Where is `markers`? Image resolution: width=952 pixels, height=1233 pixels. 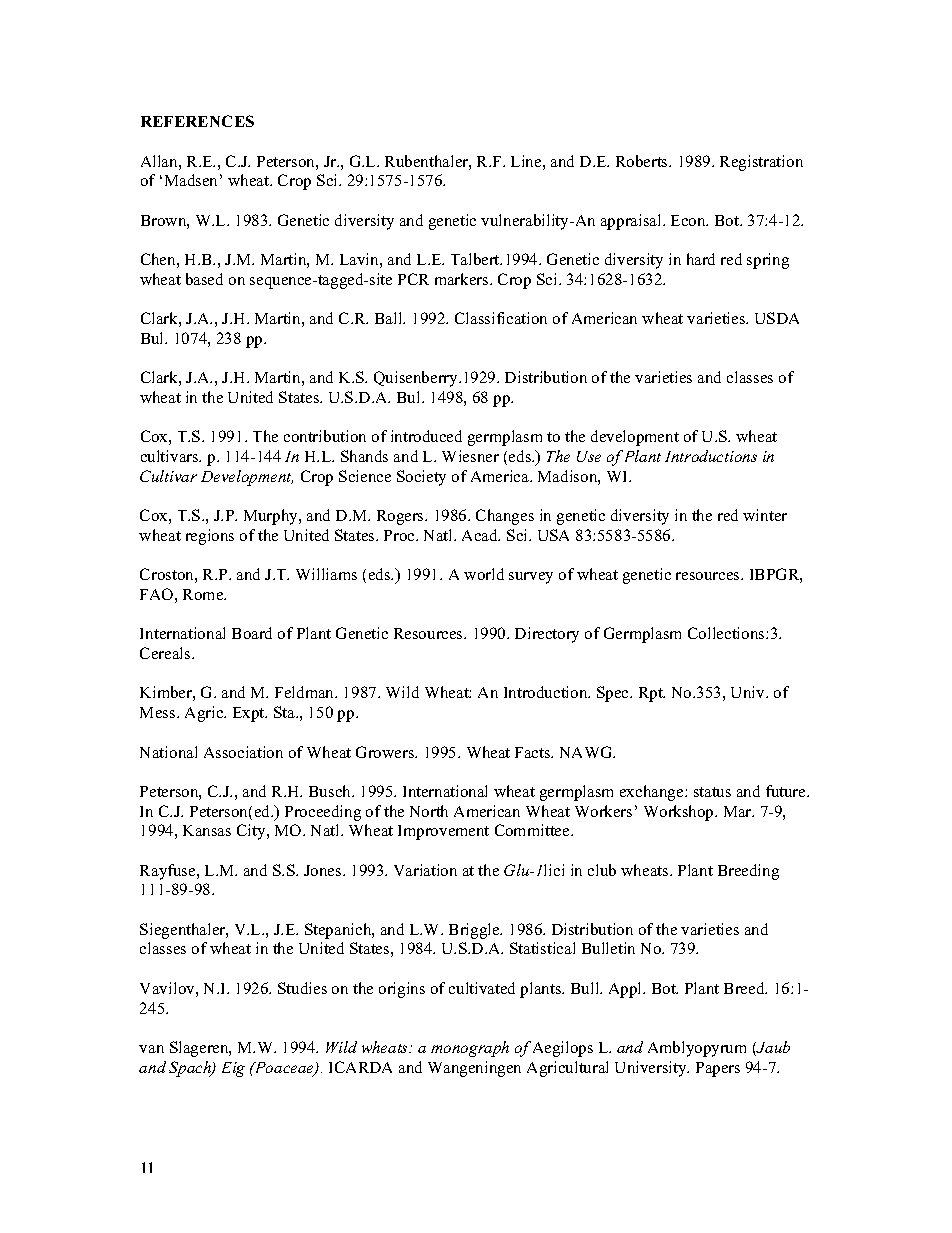
markers is located at coordinates (463, 279).
